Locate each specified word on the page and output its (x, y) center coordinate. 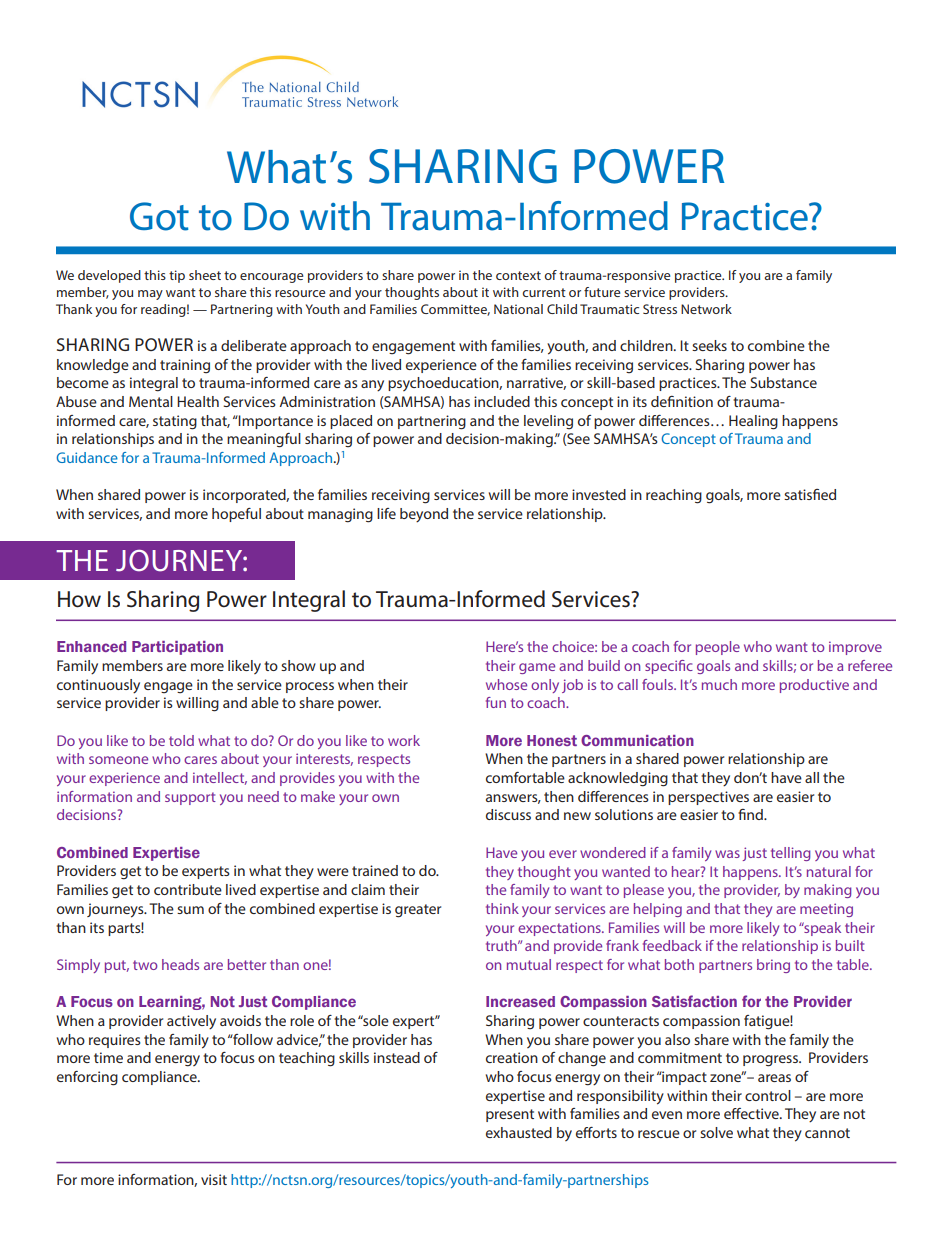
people (718, 648)
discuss (508, 814)
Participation (177, 648)
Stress (660, 309)
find (751, 814)
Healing (753, 422)
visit (214, 1179)
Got (159, 216)
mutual (529, 964)
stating (175, 422)
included (502, 401)
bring (773, 966)
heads (180, 964)
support (190, 798)
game (537, 668)
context (518, 275)
